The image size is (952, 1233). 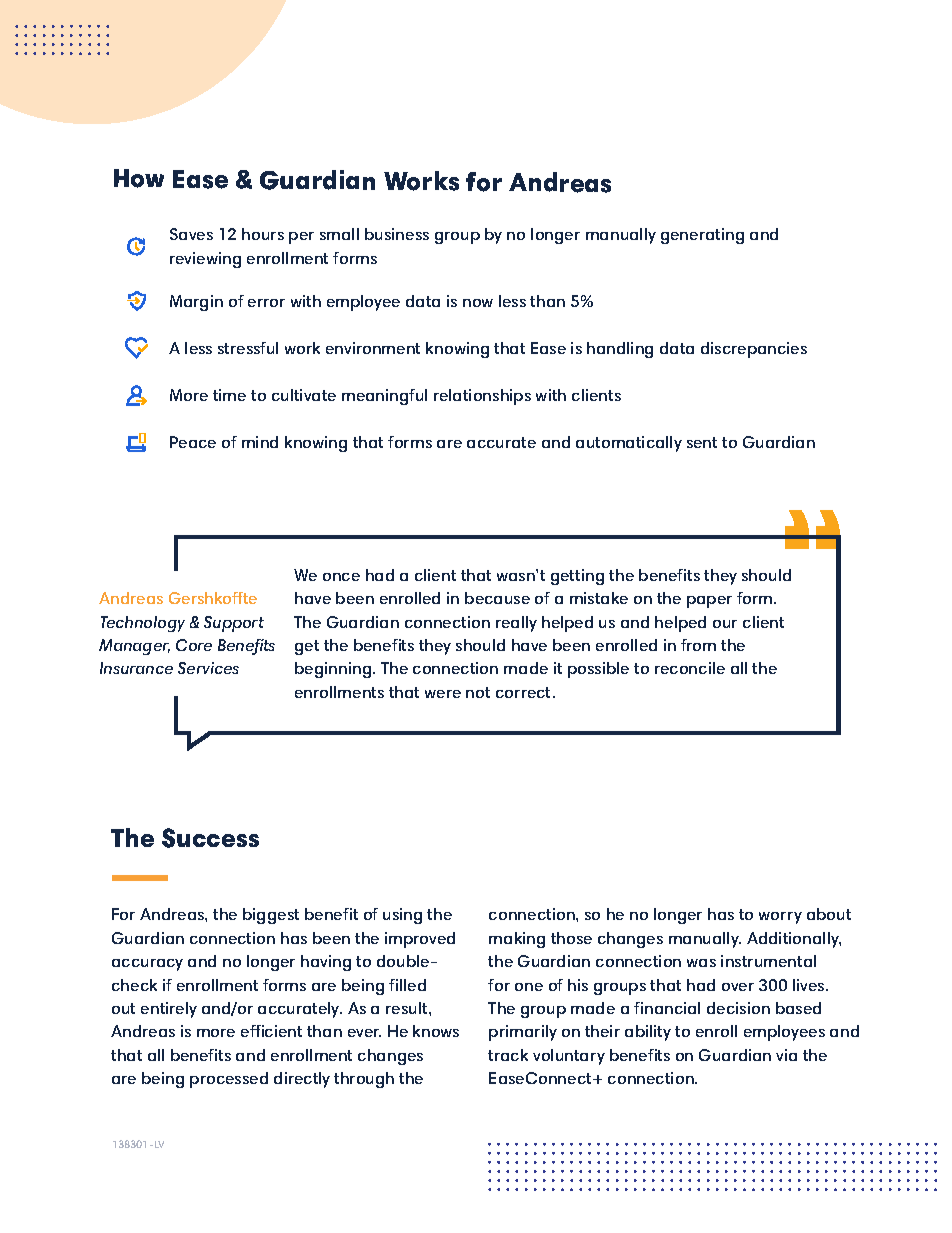 I want to click on processed, so click(x=229, y=1080).
